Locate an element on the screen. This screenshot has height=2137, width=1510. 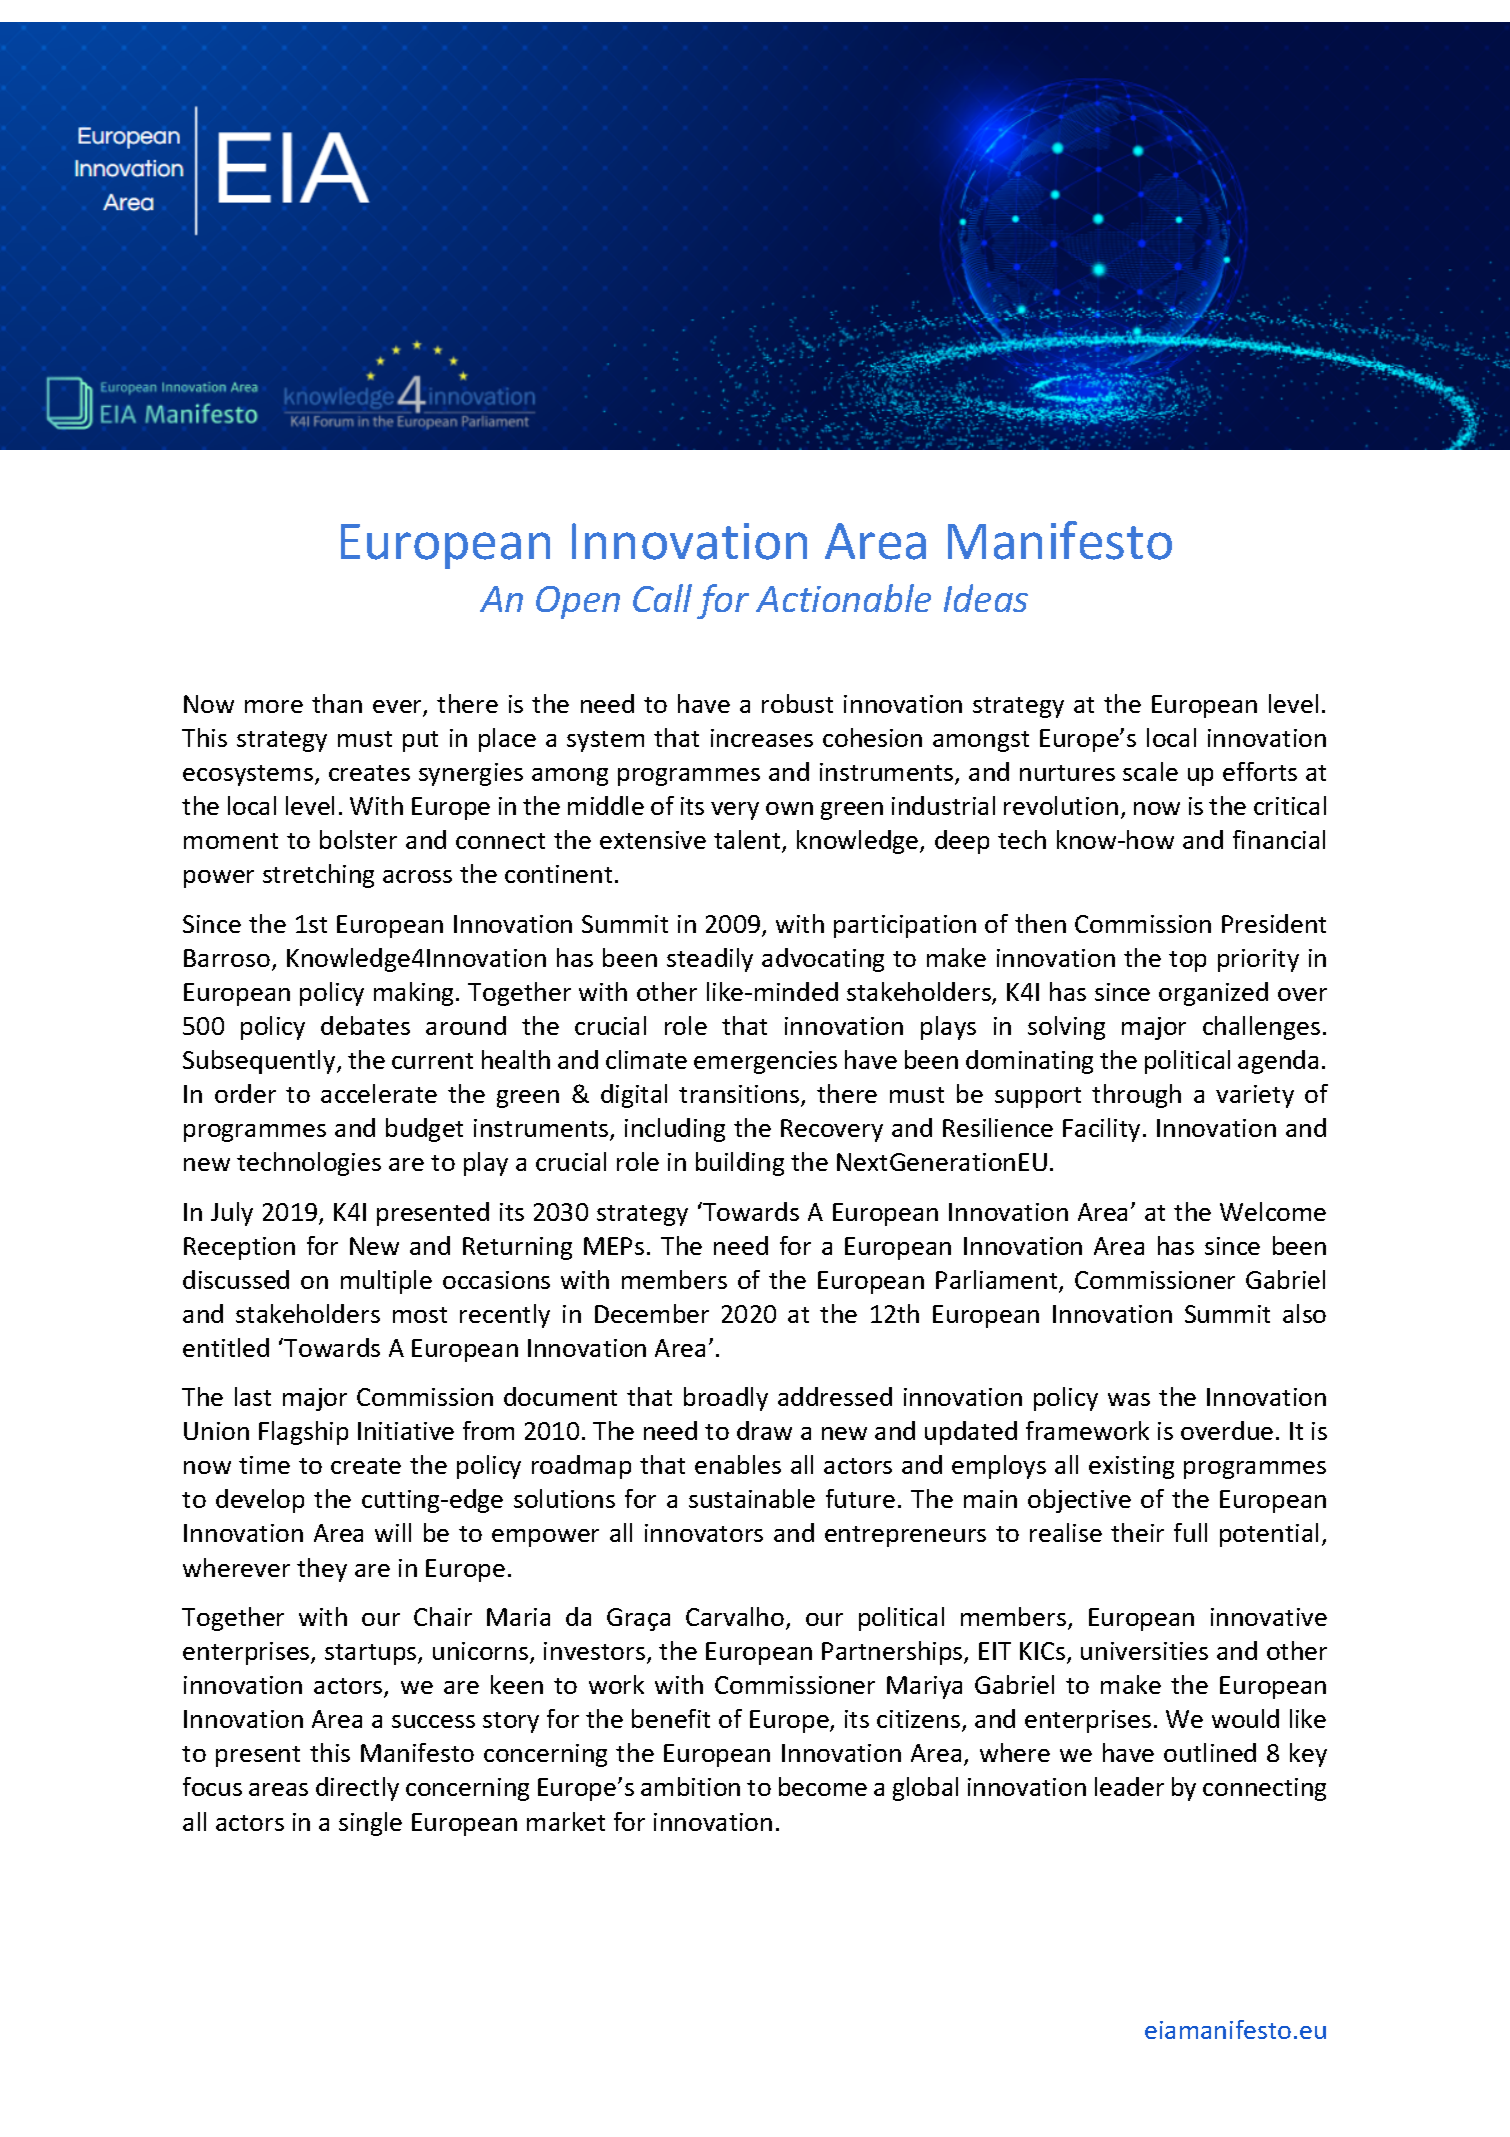
stretching is located at coordinates (318, 876).
